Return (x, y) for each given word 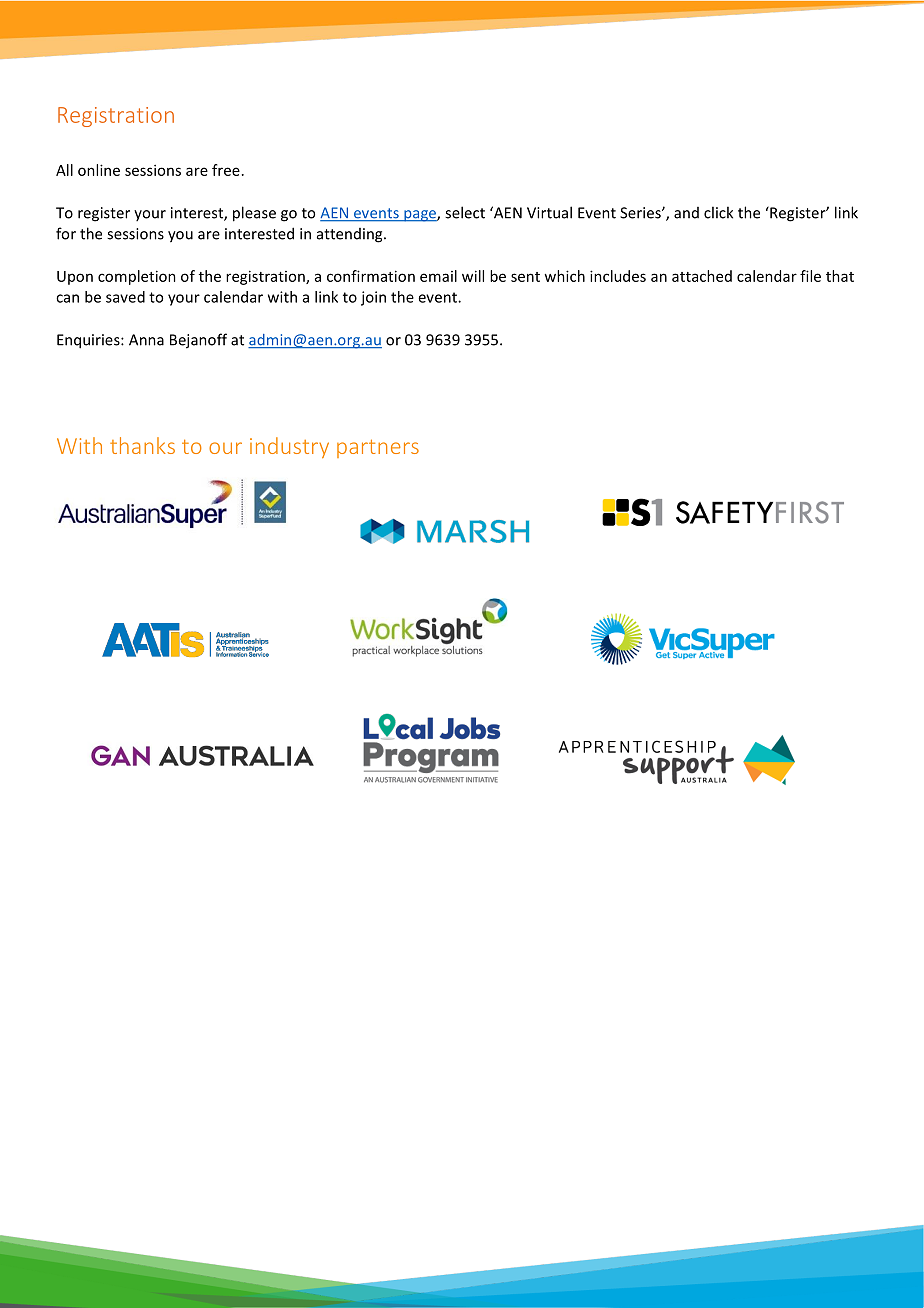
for (66, 233)
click (718, 212)
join (373, 298)
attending (351, 235)
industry (289, 447)
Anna (146, 340)
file (810, 276)
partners (378, 448)
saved (125, 297)
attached (702, 276)
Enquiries (89, 341)
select (465, 212)
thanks (142, 445)
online (99, 170)
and (686, 213)
